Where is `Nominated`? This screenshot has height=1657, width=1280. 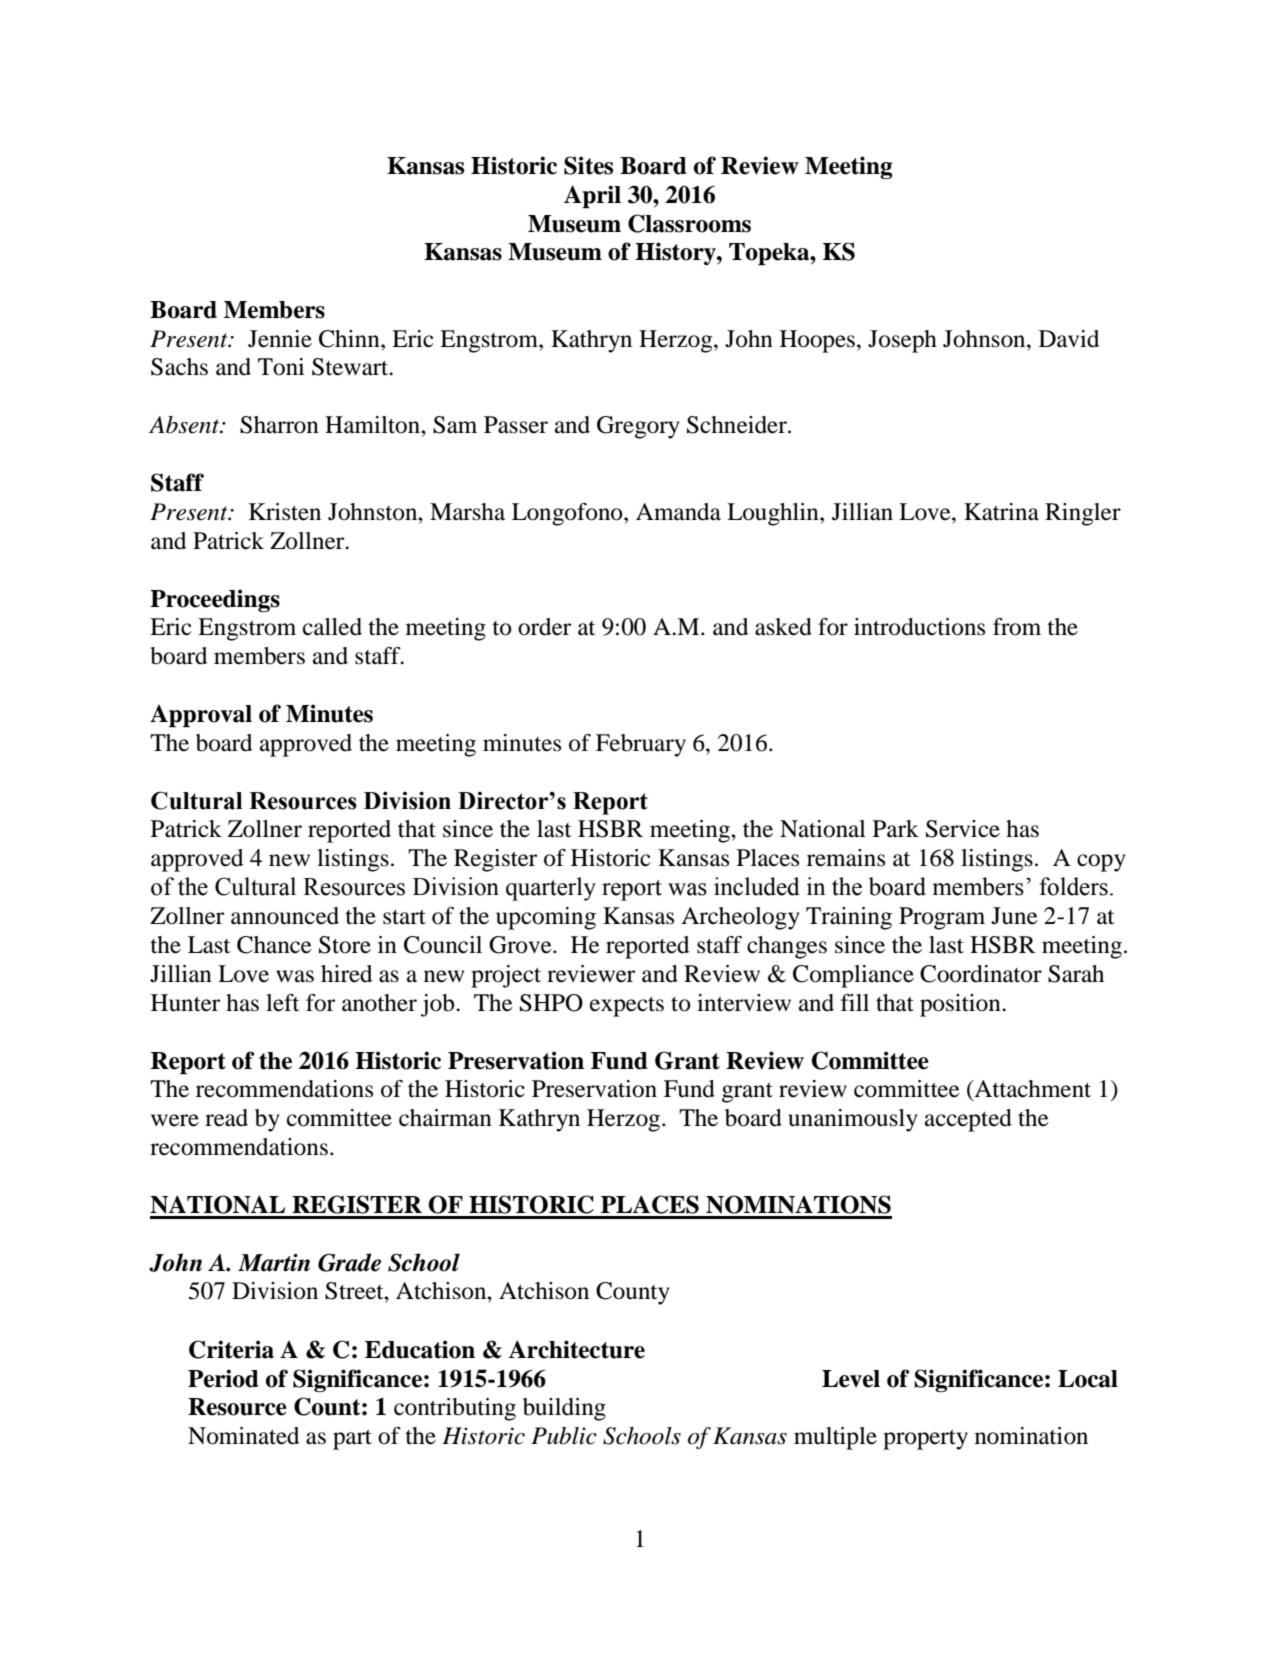
Nominated is located at coordinates (243, 1436).
